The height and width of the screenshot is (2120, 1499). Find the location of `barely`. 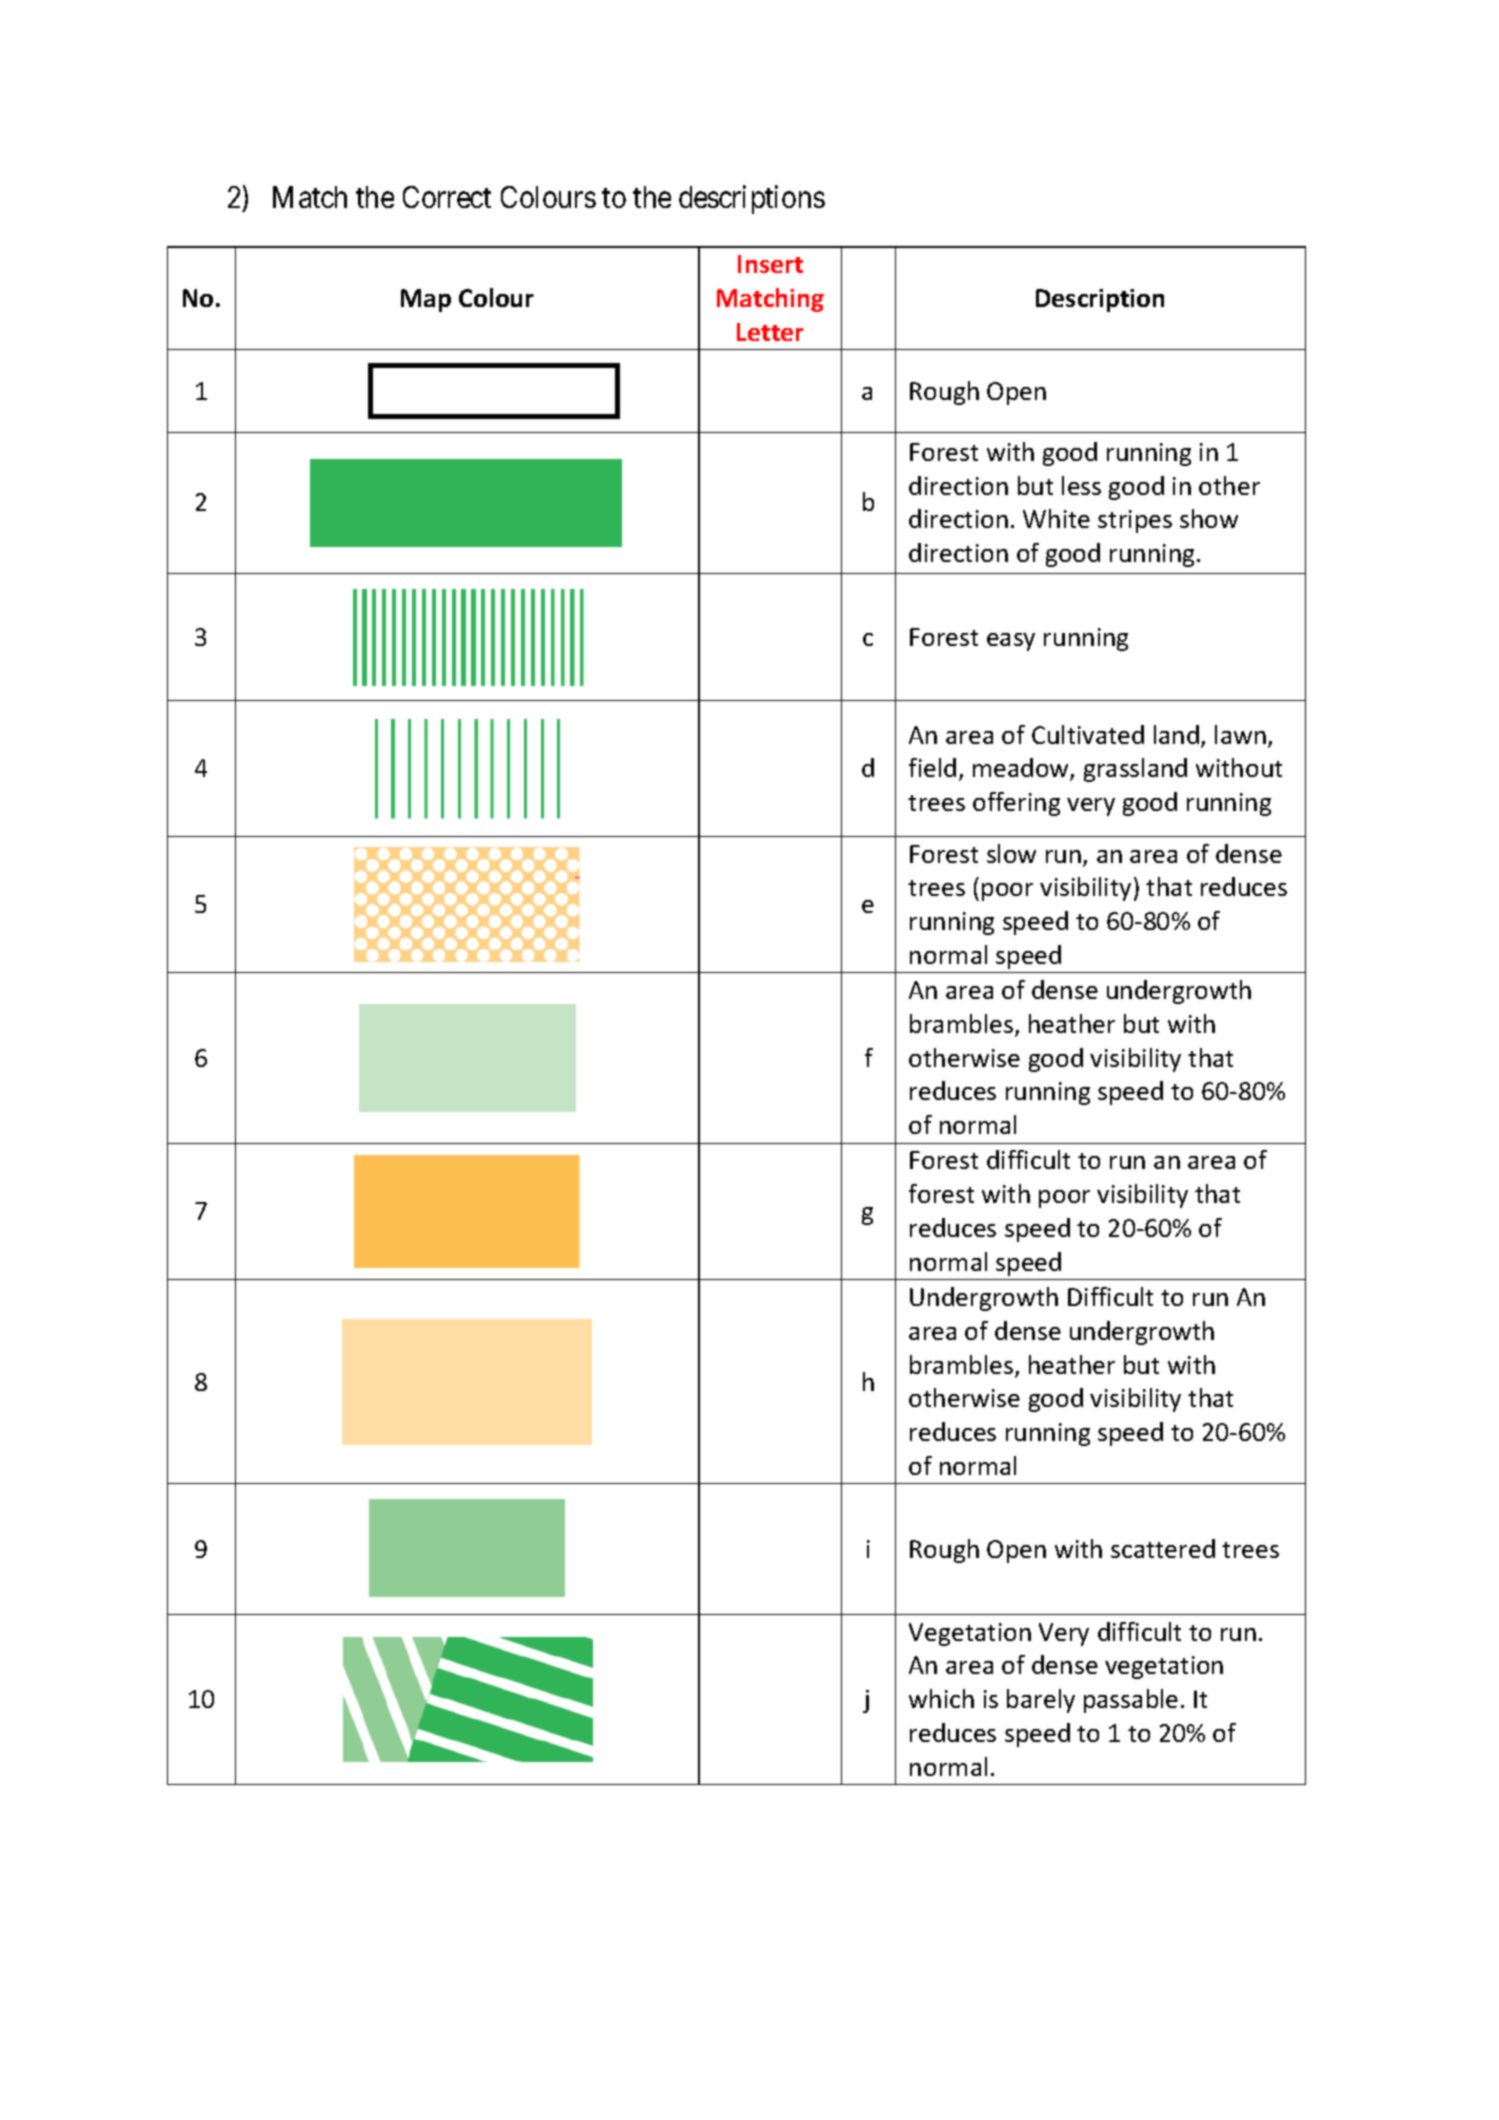

barely is located at coordinates (1041, 1701).
